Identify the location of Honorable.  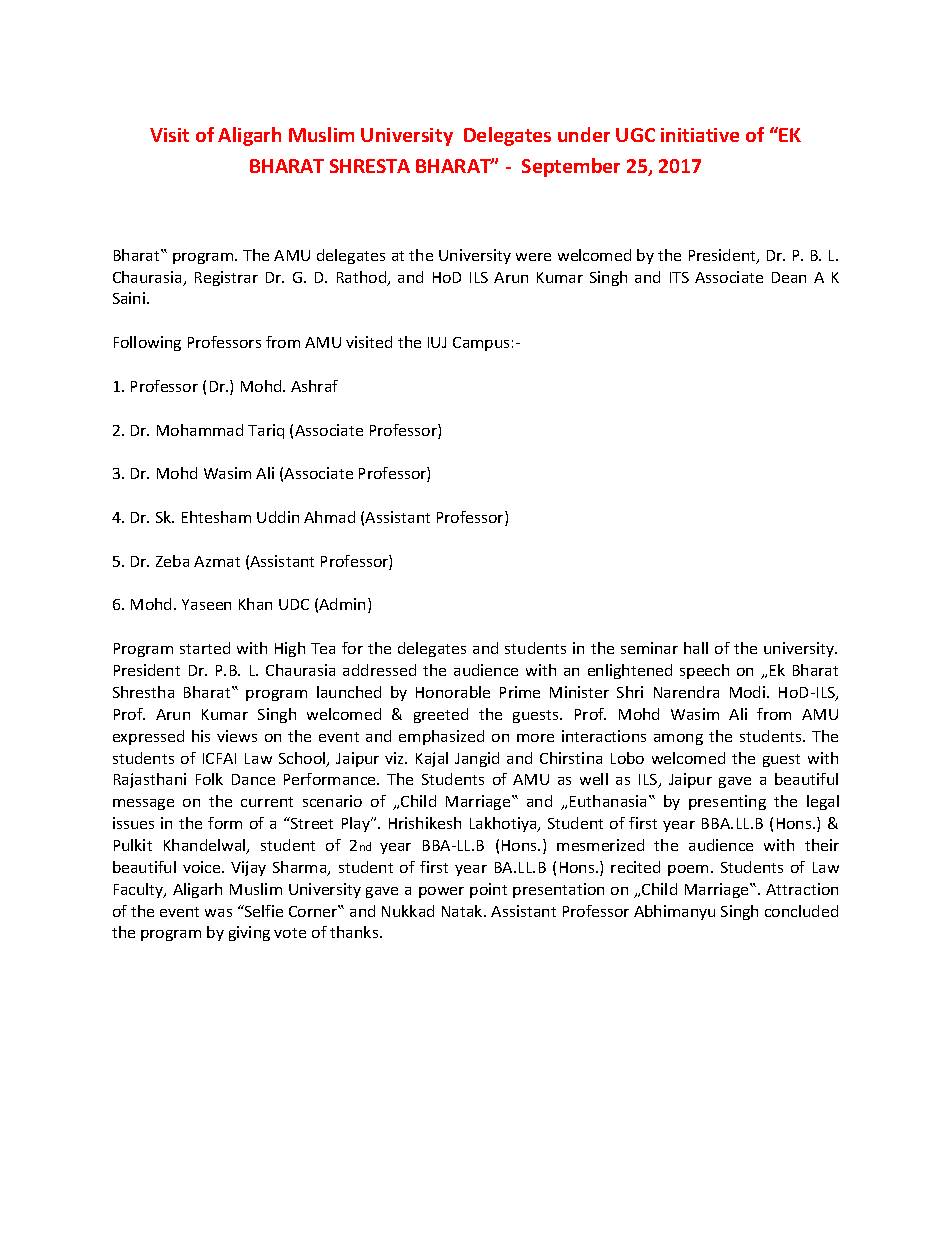
(453, 692).
